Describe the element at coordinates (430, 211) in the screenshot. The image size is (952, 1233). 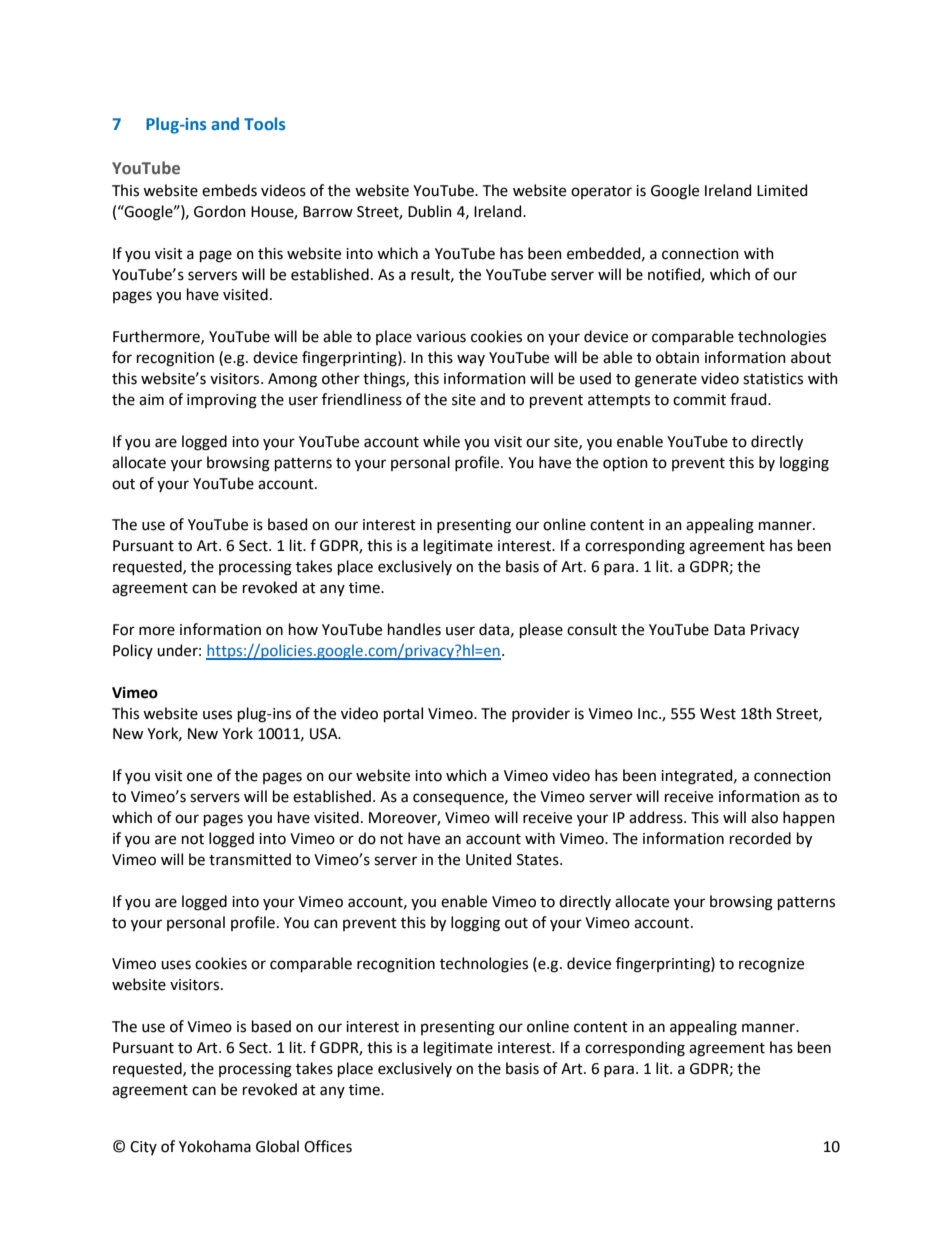
I see `Dublin` at that location.
